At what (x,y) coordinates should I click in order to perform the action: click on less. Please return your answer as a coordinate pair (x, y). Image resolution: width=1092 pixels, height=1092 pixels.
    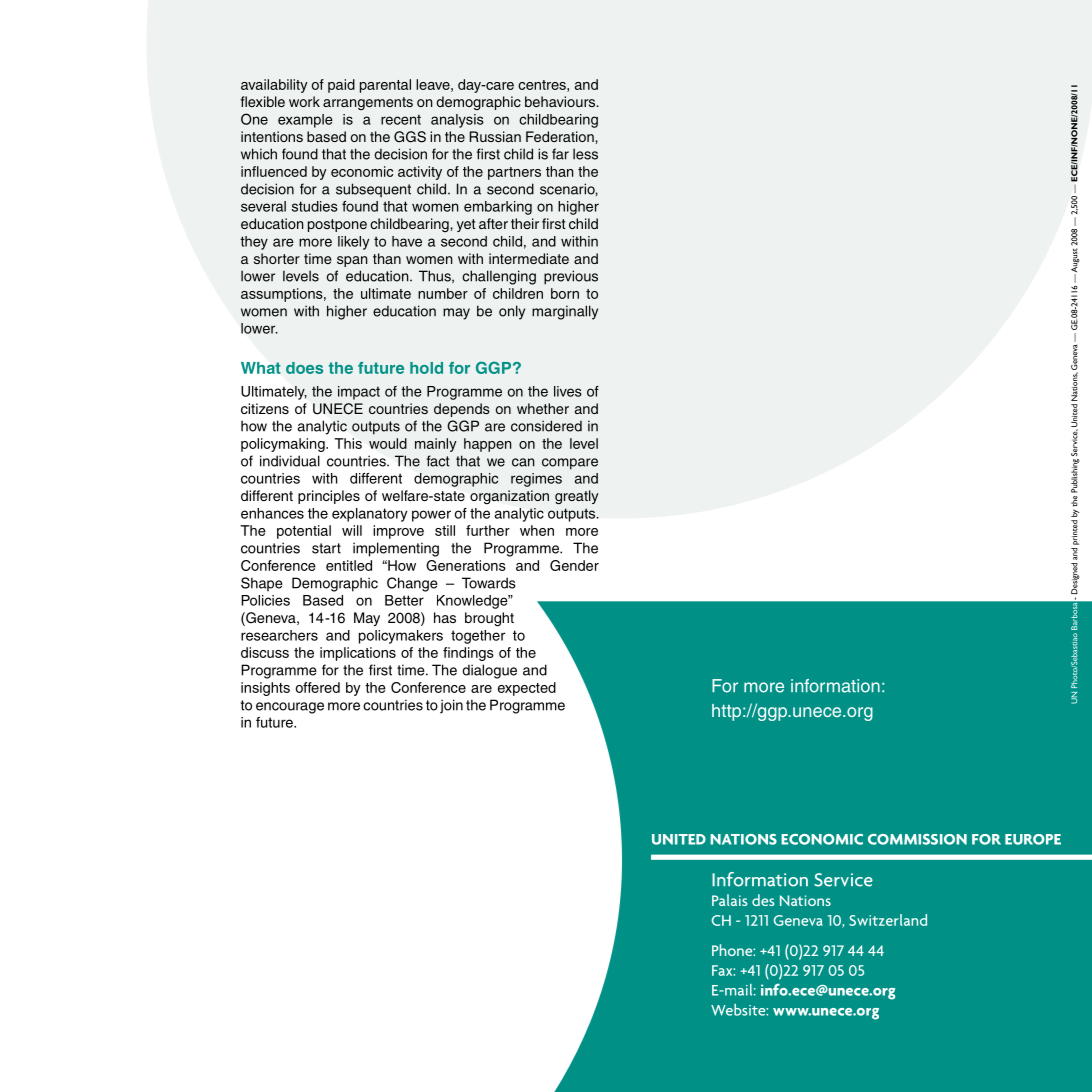
    Looking at the image, I should click on (585, 154).
